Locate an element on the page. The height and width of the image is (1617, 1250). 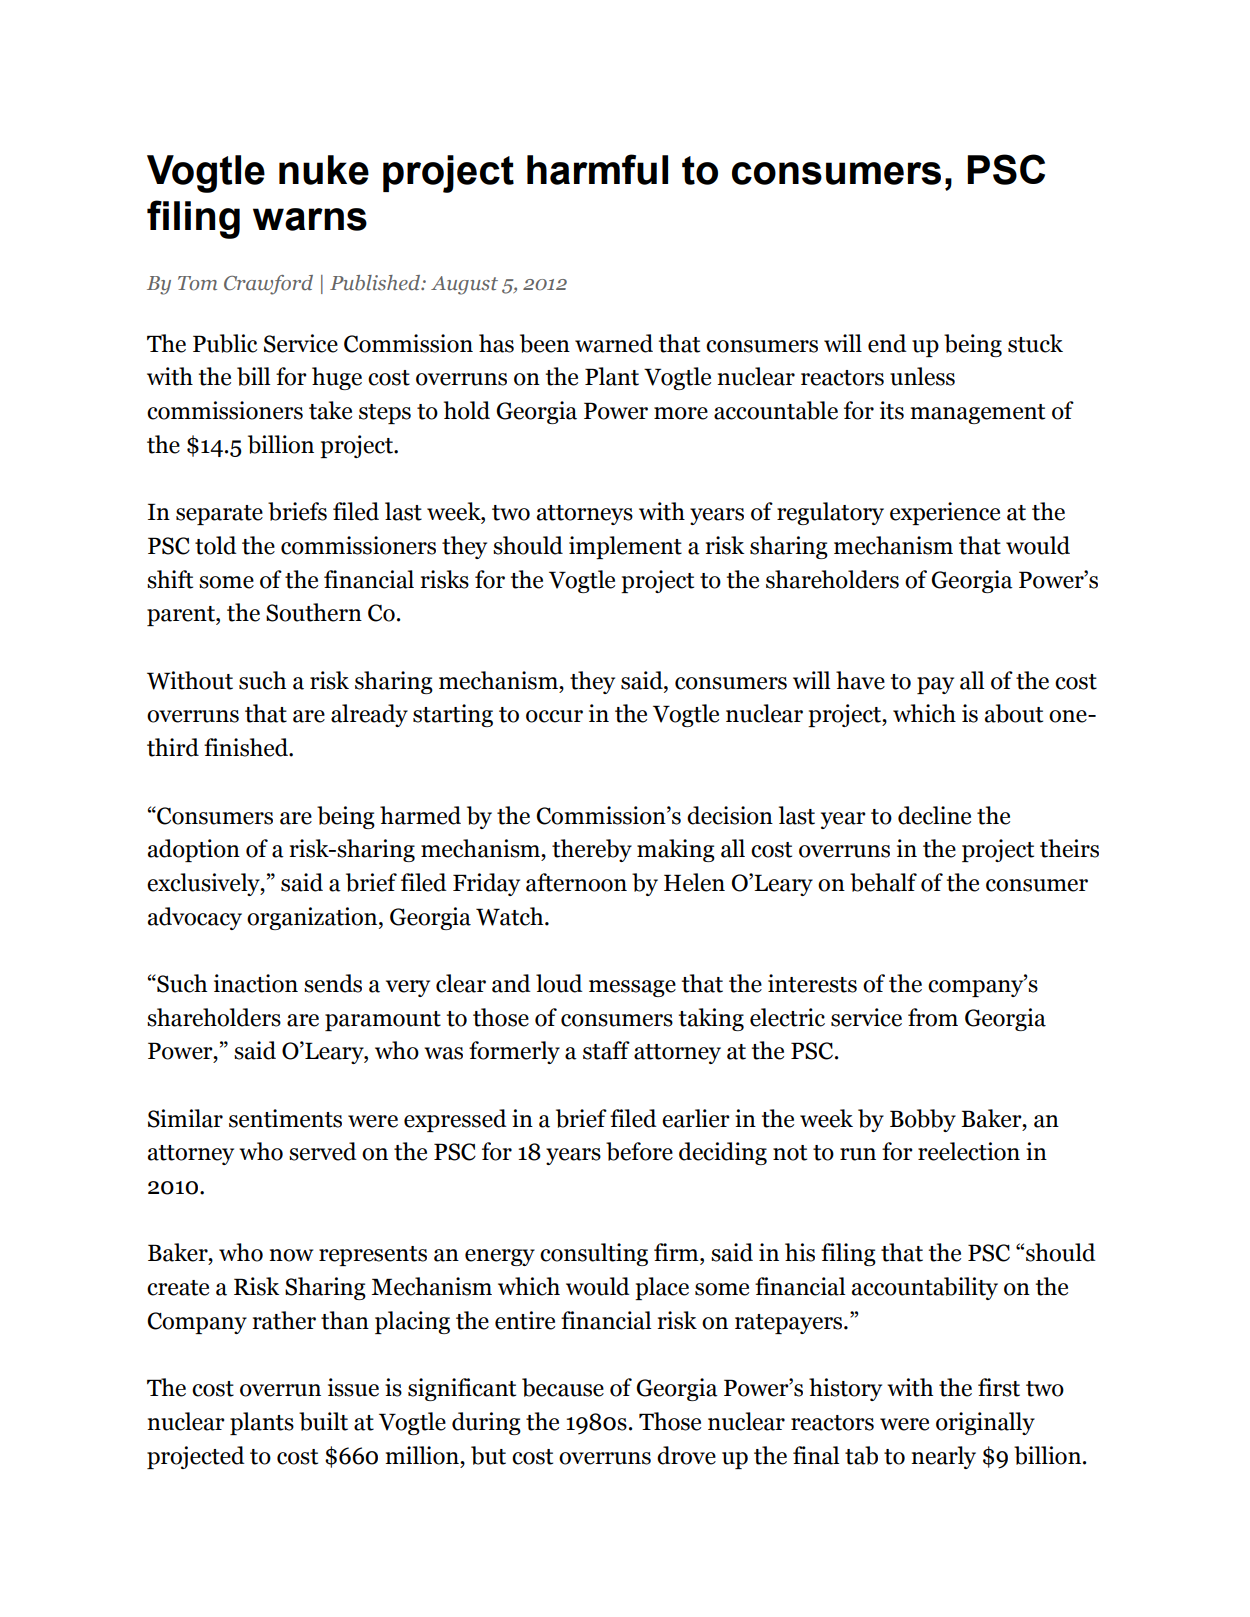
stuck is located at coordinates (1035, 343).
